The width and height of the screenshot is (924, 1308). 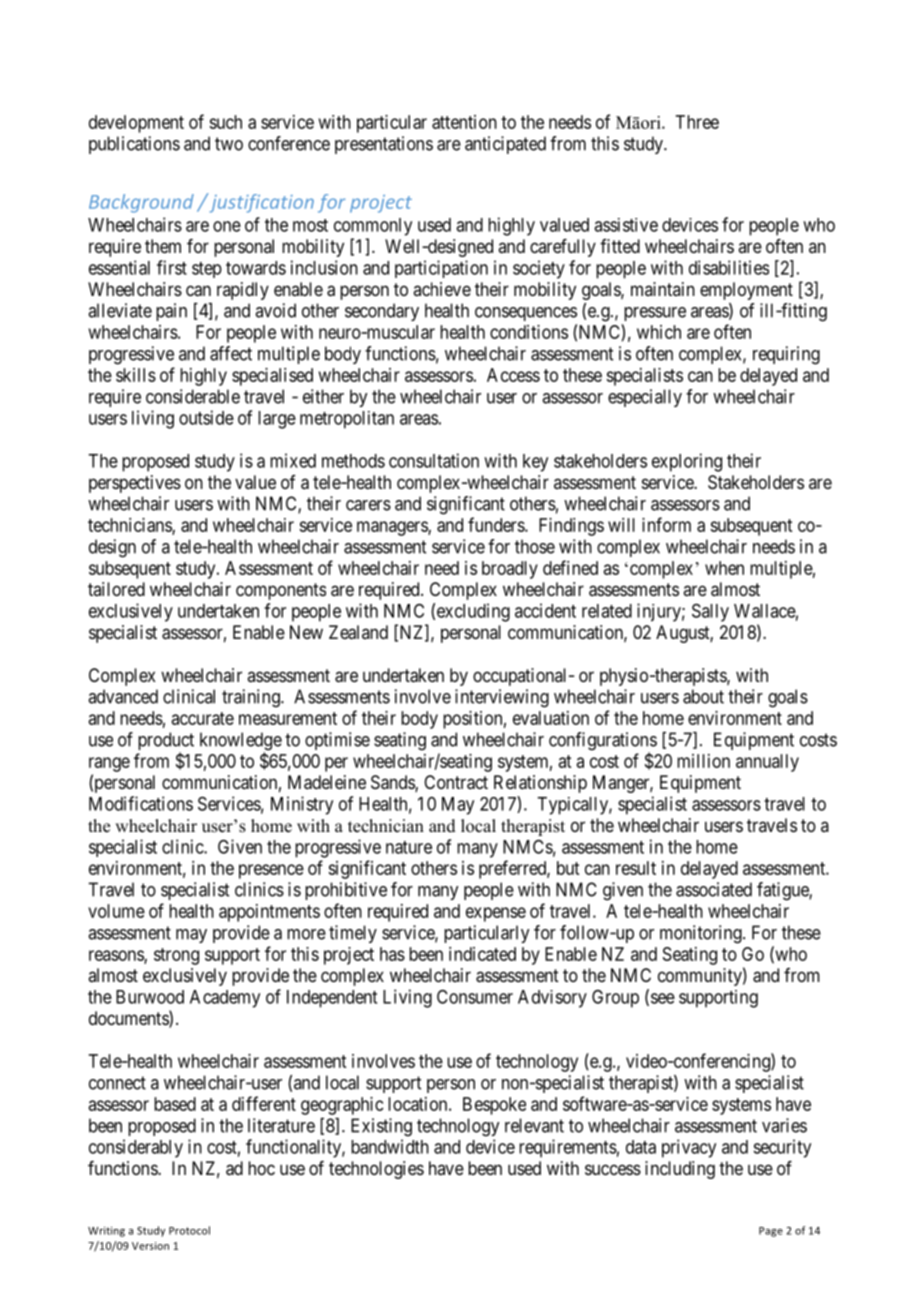 What do you see at coordinates (659, 332) in the screenshot?
I see `which` at bounding box center [659, 332].
